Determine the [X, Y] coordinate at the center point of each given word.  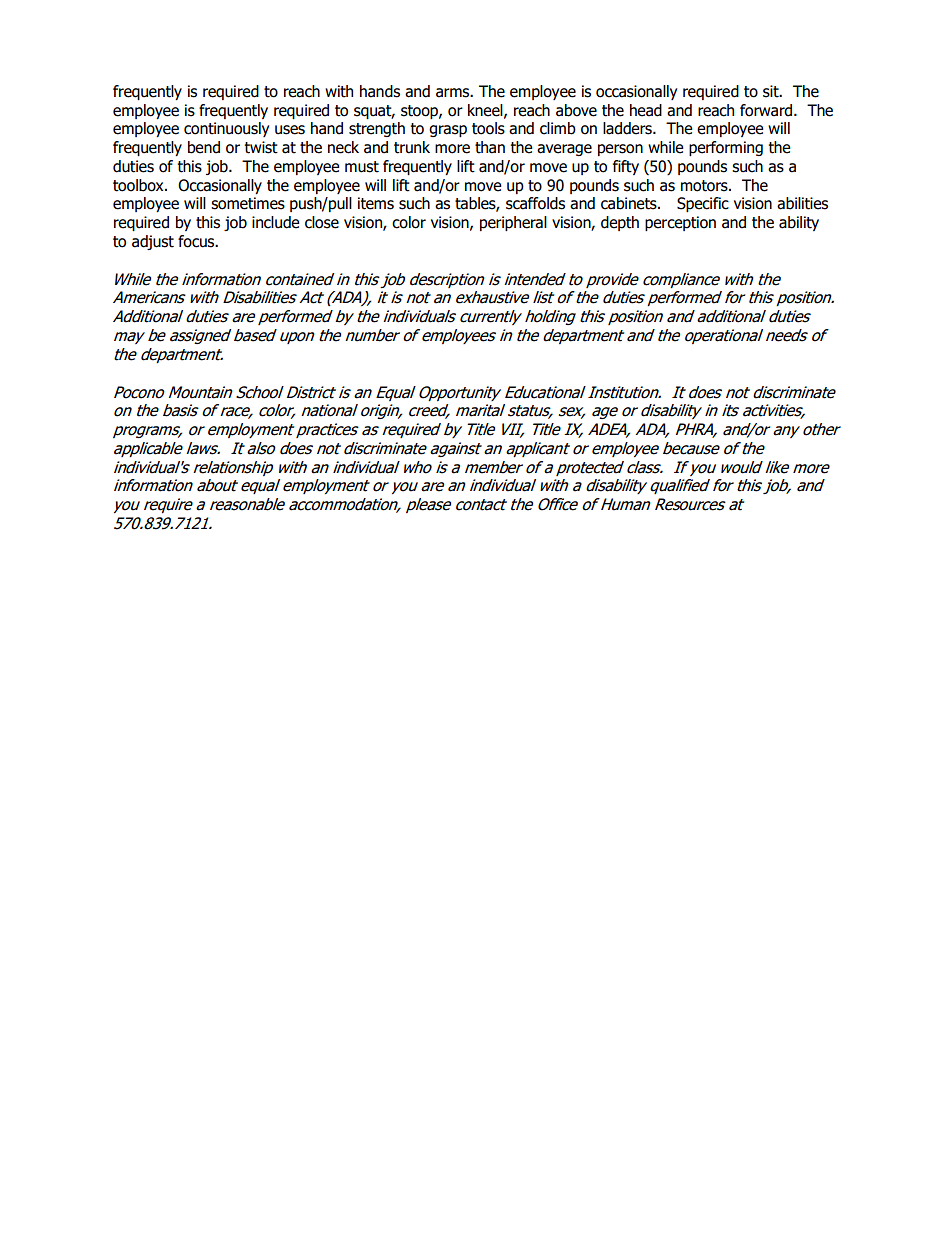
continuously [226, 129]
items [376, 203]
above [576, 110]
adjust [153, 242]
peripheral [513, 223]
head [646, 110]
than [490, 147]
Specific [703, 204]
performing [726, 148]
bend [204, 147]
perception [680, 223]
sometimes [248, 203]
